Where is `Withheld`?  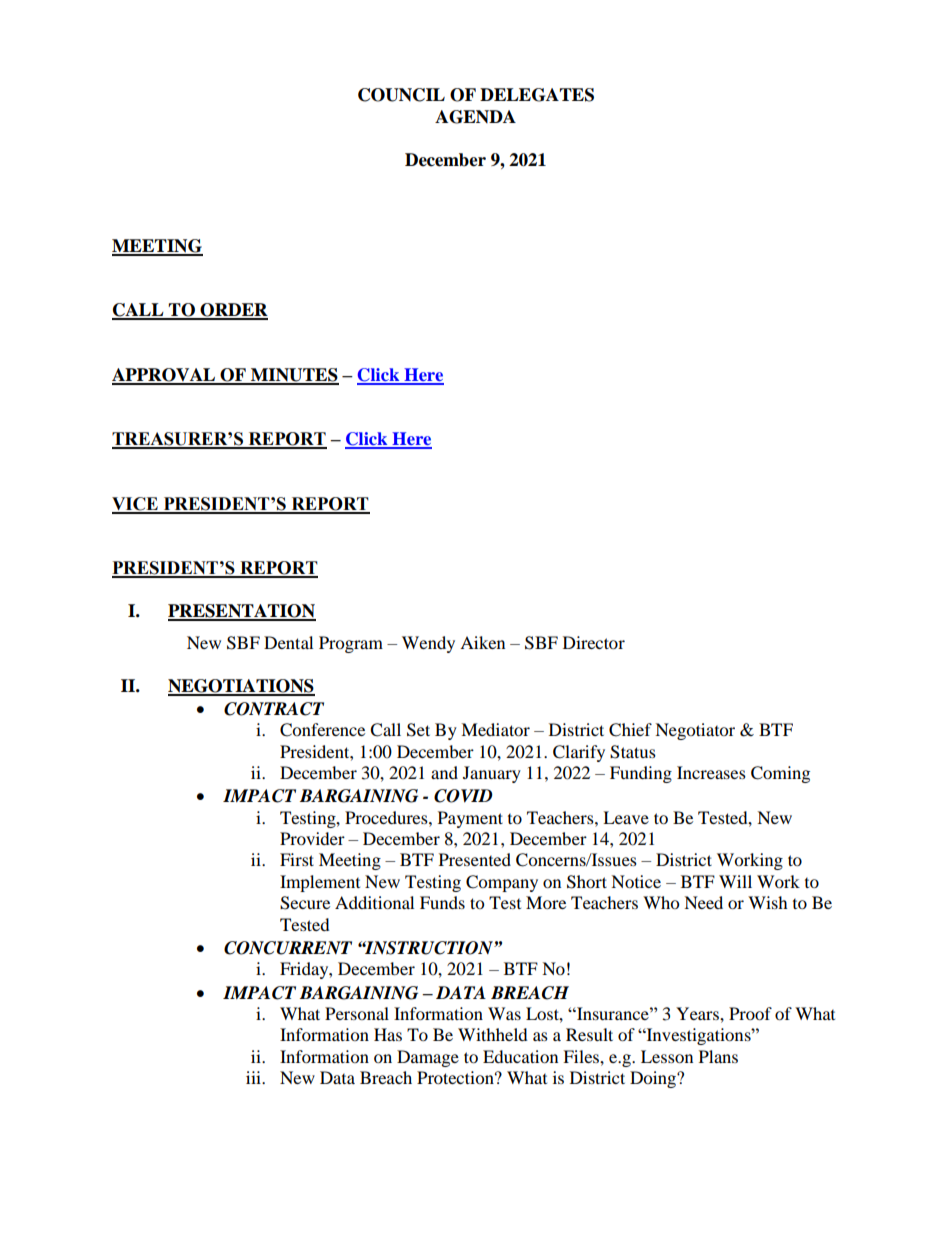
Withheld is located at coordinates (493, 1034).
